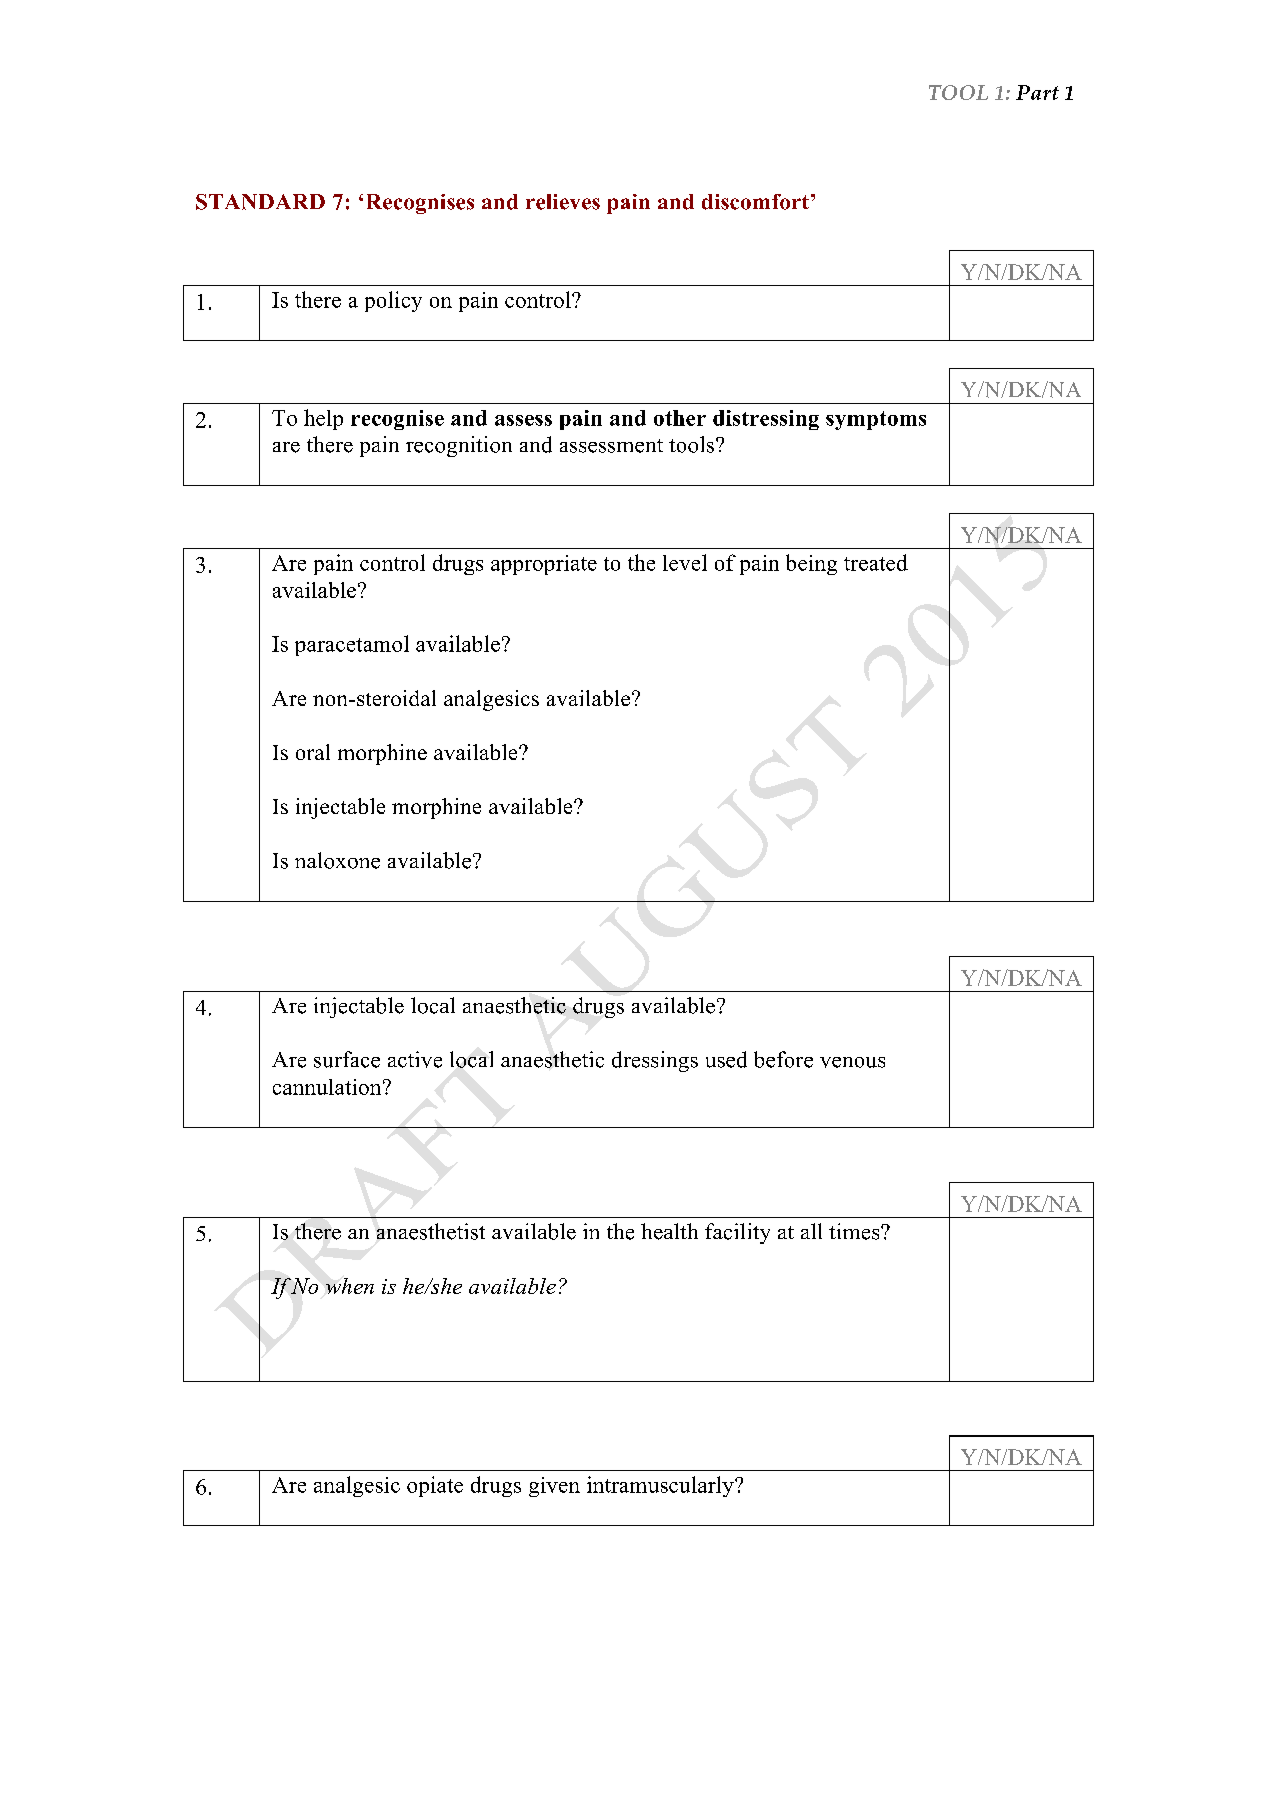 This screenshot has height=1802, width=1274. What do you see at coordinates (1037, 92) in the screenshot?
I see `Part` at bounding box center [1037, 92].
